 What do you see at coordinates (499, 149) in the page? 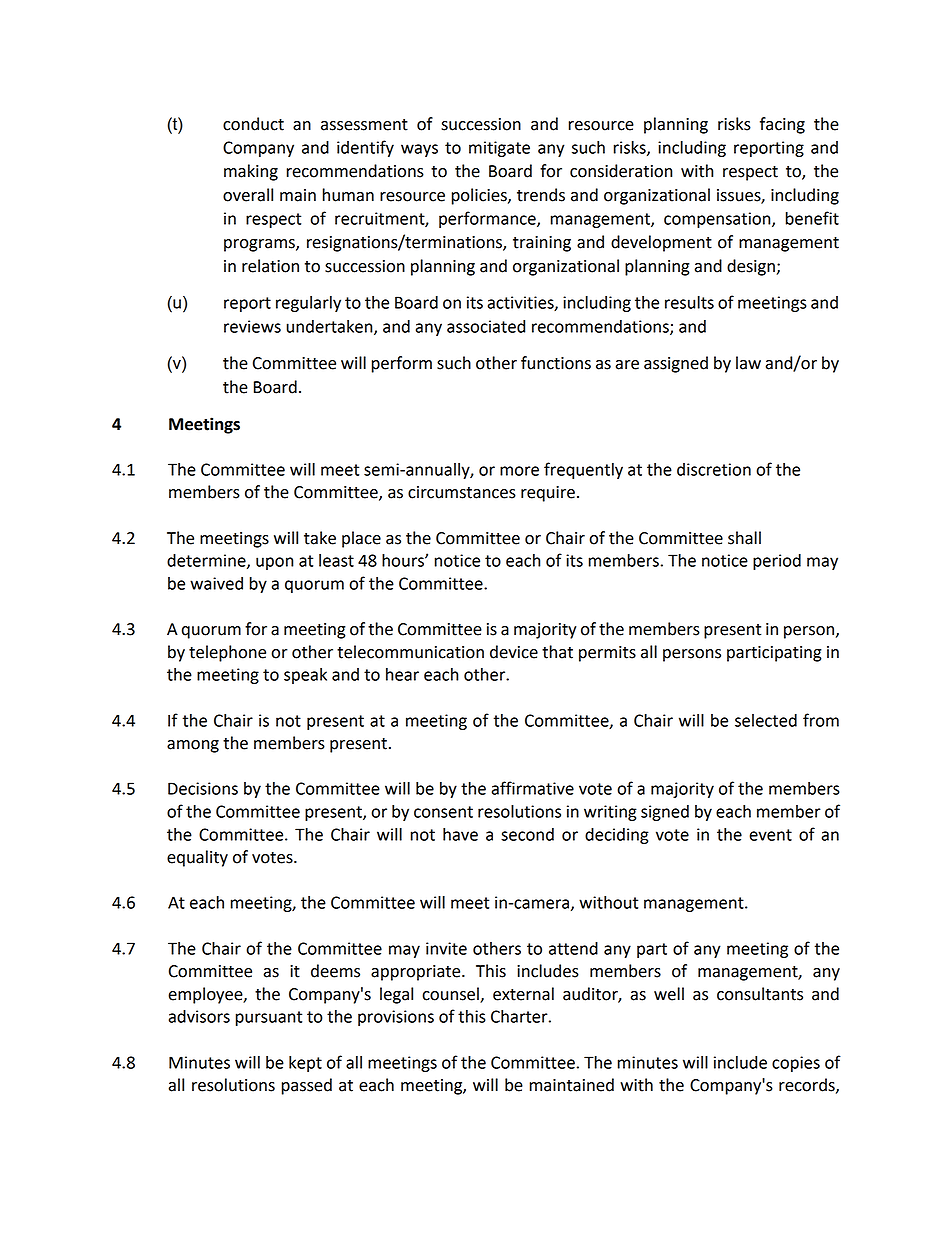
I see `mitigate` at bounding box center [499, 149].
